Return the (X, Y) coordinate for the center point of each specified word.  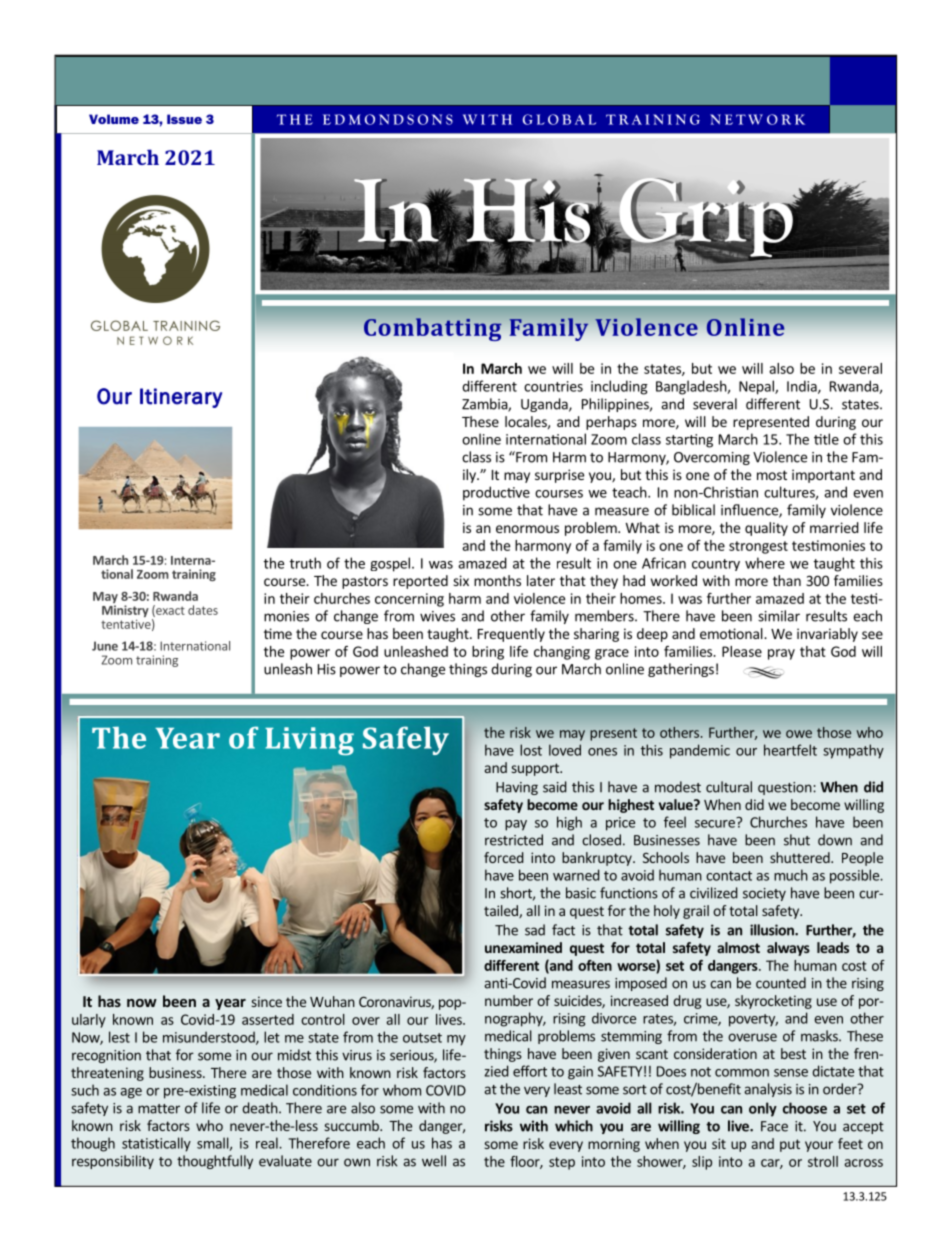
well (434, 1161)
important (823, 476)
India (803, 387)
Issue (184, 119)
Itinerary (181, 398)
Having (517, 788)
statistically (156, 1144)
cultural (729, 787)
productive (496, 493)
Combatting (432, 329)
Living (309, 741)
